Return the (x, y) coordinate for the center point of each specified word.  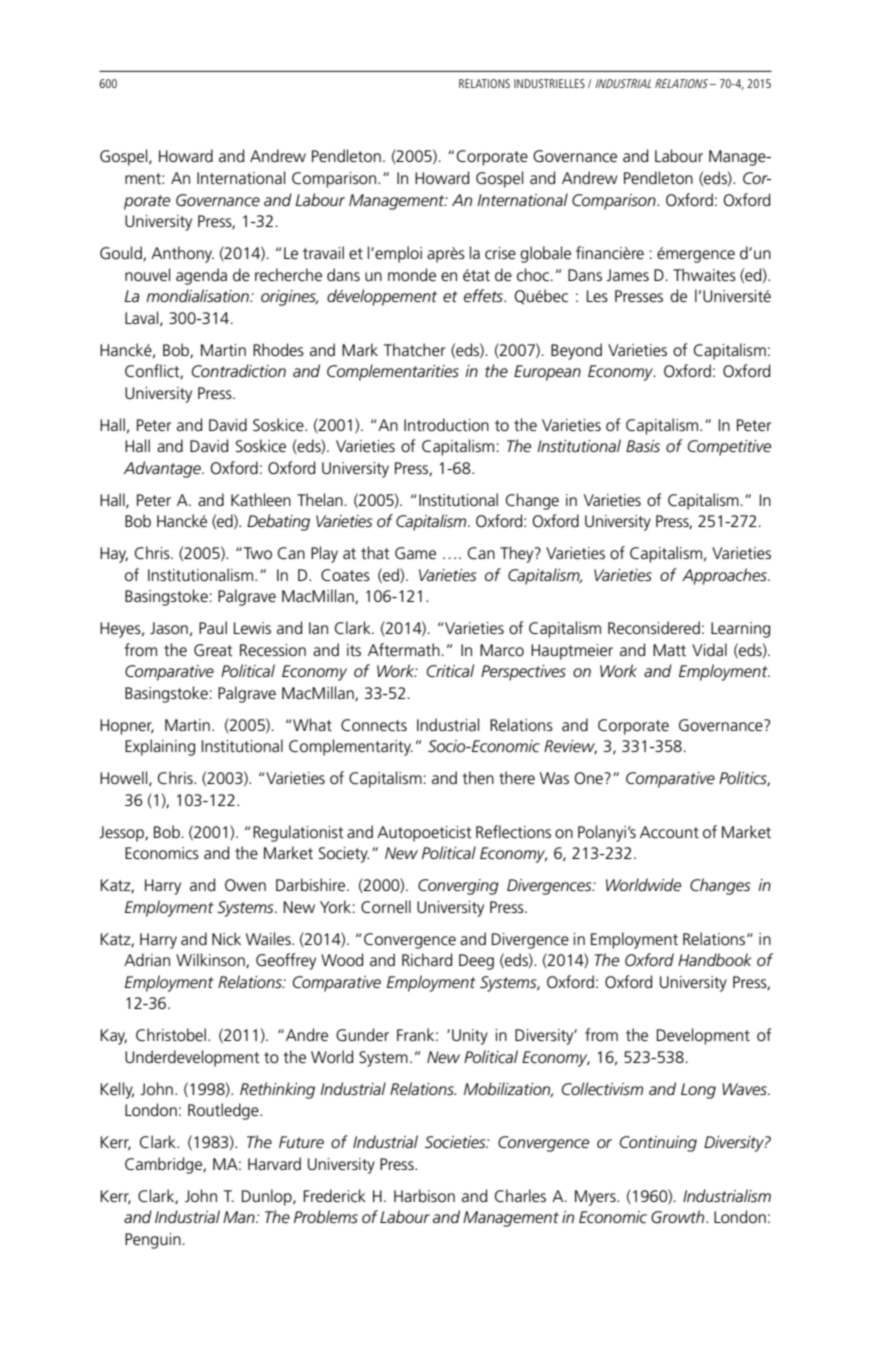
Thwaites (704, 275)
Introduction (446, 425)
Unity (470, 1037)
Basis (643, 446)
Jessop (122, 834)
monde (412, 274)
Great (213, 650)
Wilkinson (211, 960)
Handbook (715, 959)
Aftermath (404, 649)
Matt (669, 650)
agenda (201, 276)
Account (669, 832)
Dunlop (268, 1197)
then (478, 778)
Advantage (163, 469)
